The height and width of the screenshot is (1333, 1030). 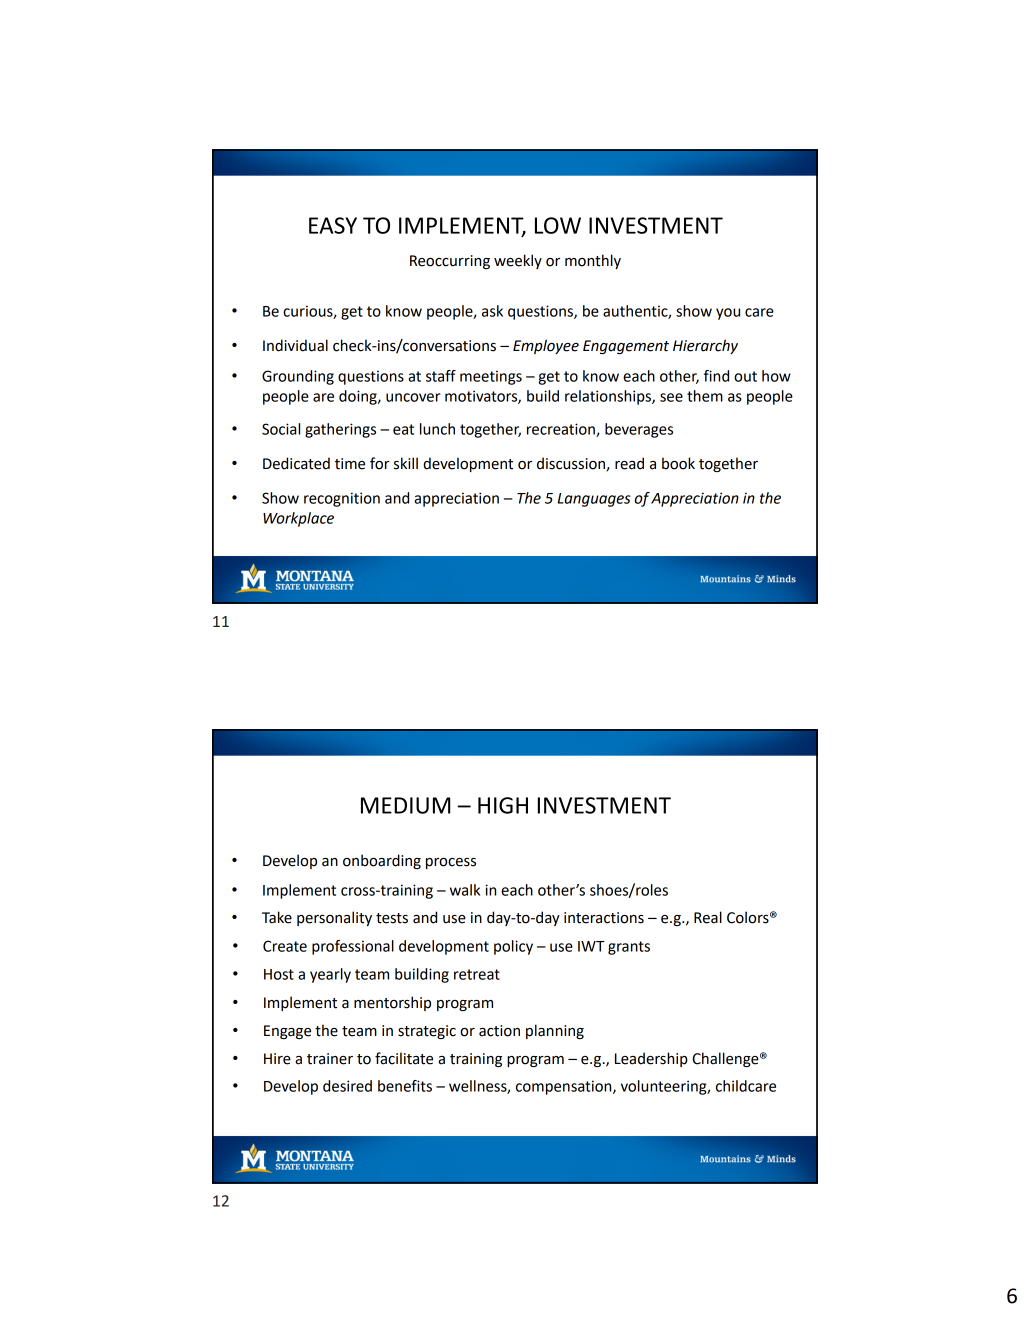 What do you see at coordinates (728, 314) in the screenshot?
I see `you` at bounding box center [728, 314].
